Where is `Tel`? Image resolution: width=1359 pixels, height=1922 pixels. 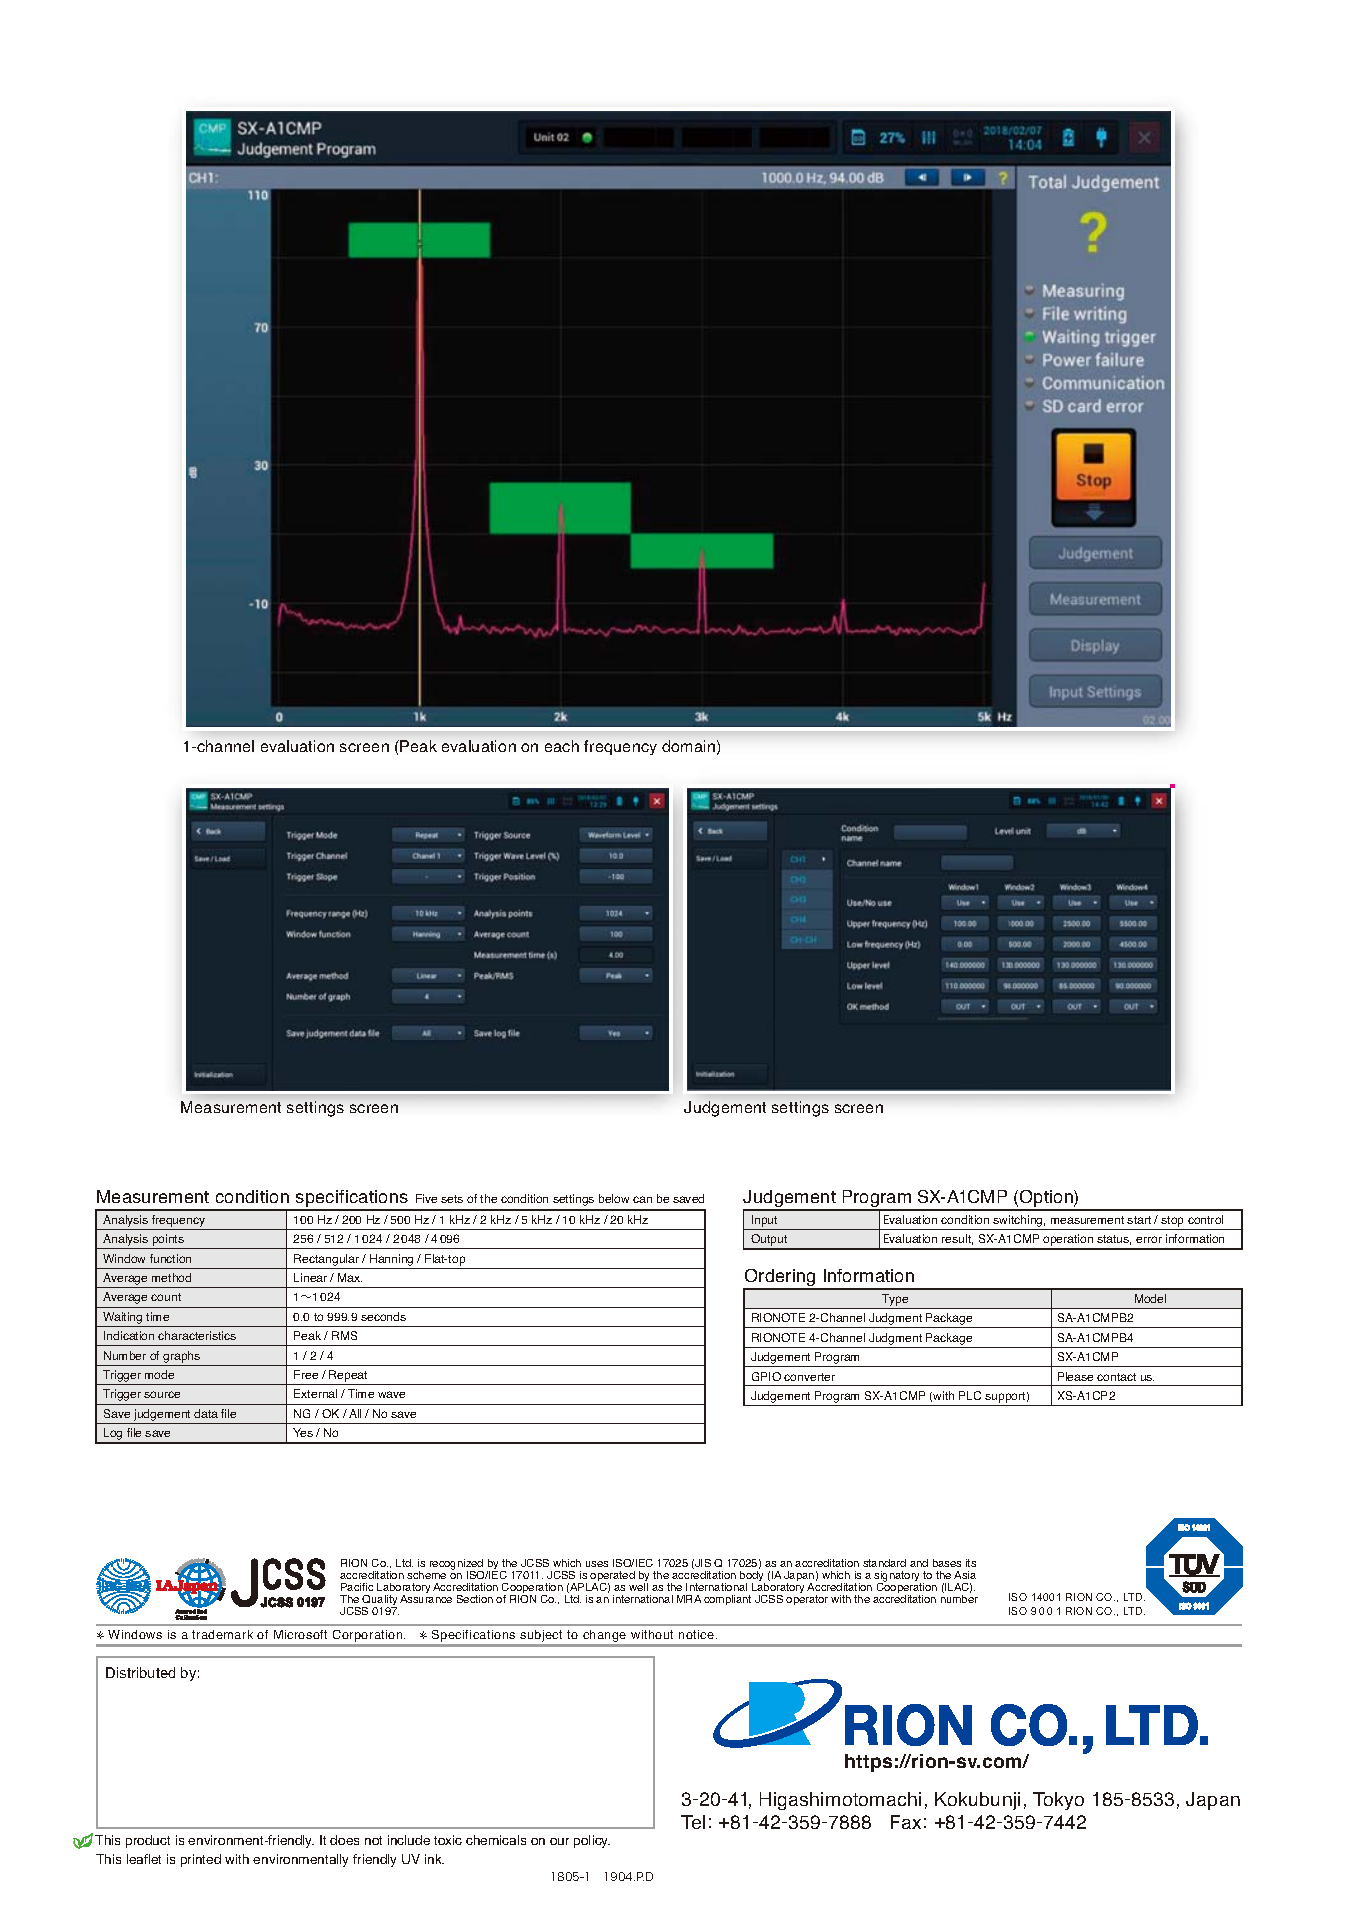
Tel is located at coordinates (693, 1822).
